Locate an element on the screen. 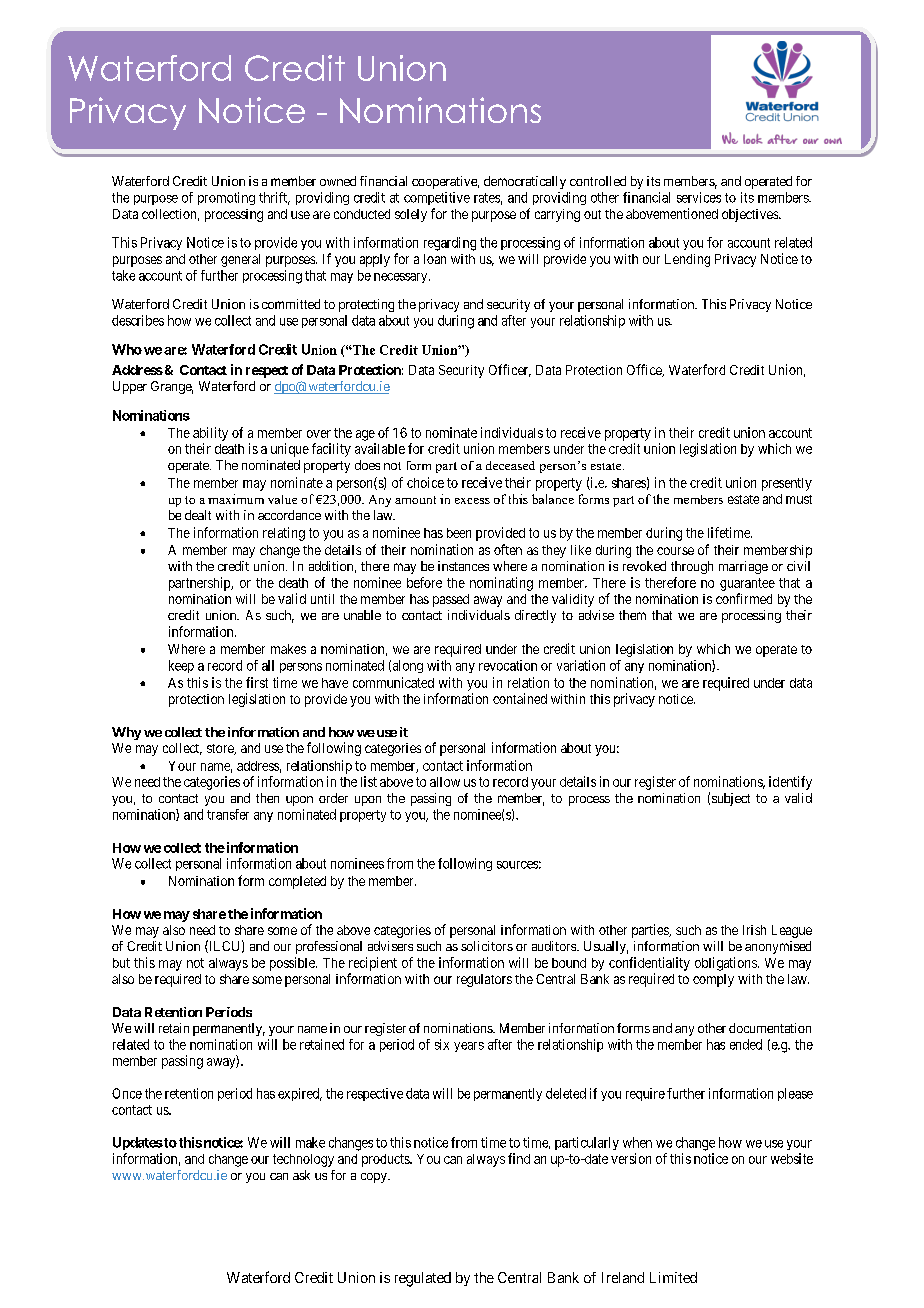 The height and width of the screenshot is (1308, 924). allow is located at coordinates (445, 782).
